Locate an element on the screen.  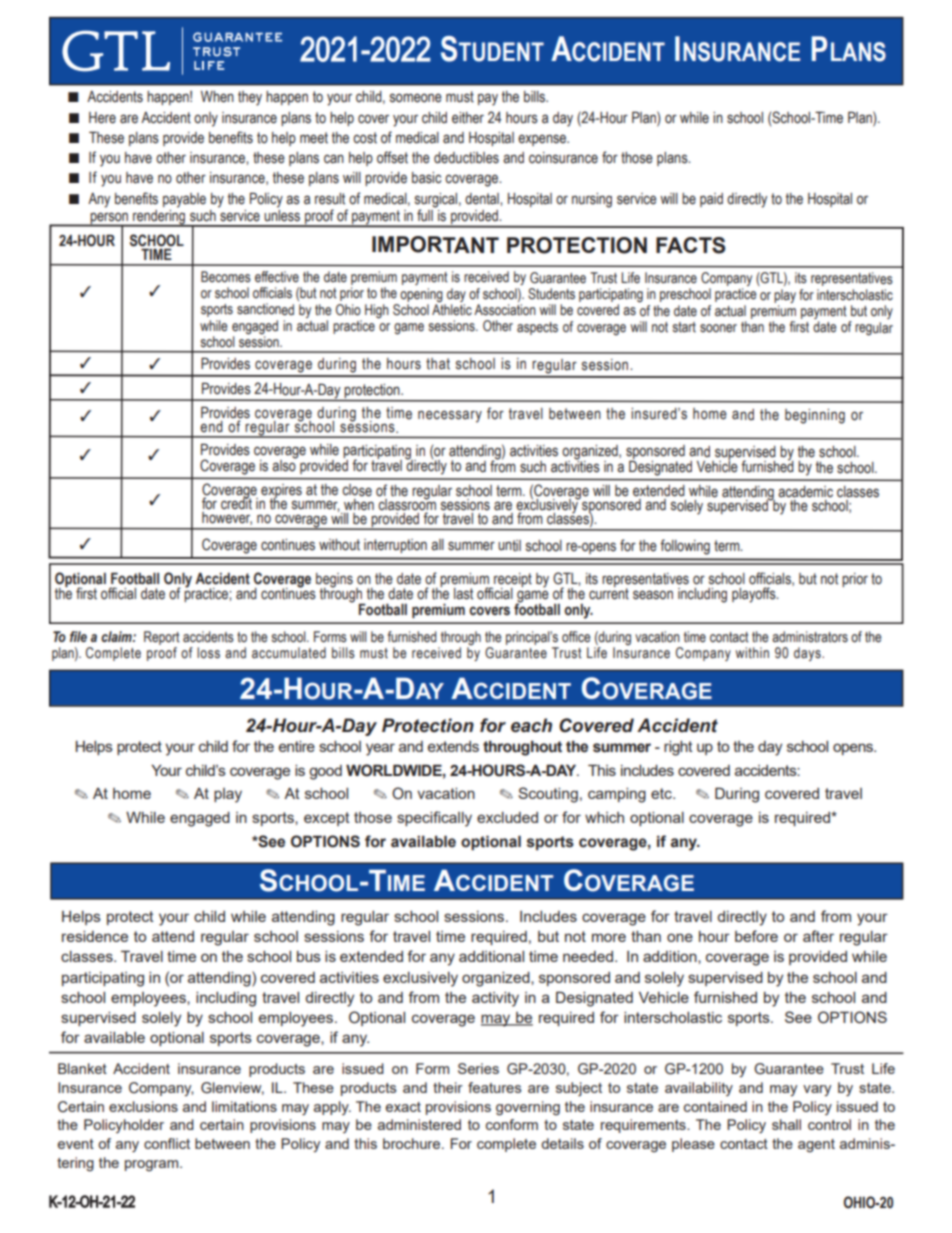
within is located at coordinates (752, 652).
